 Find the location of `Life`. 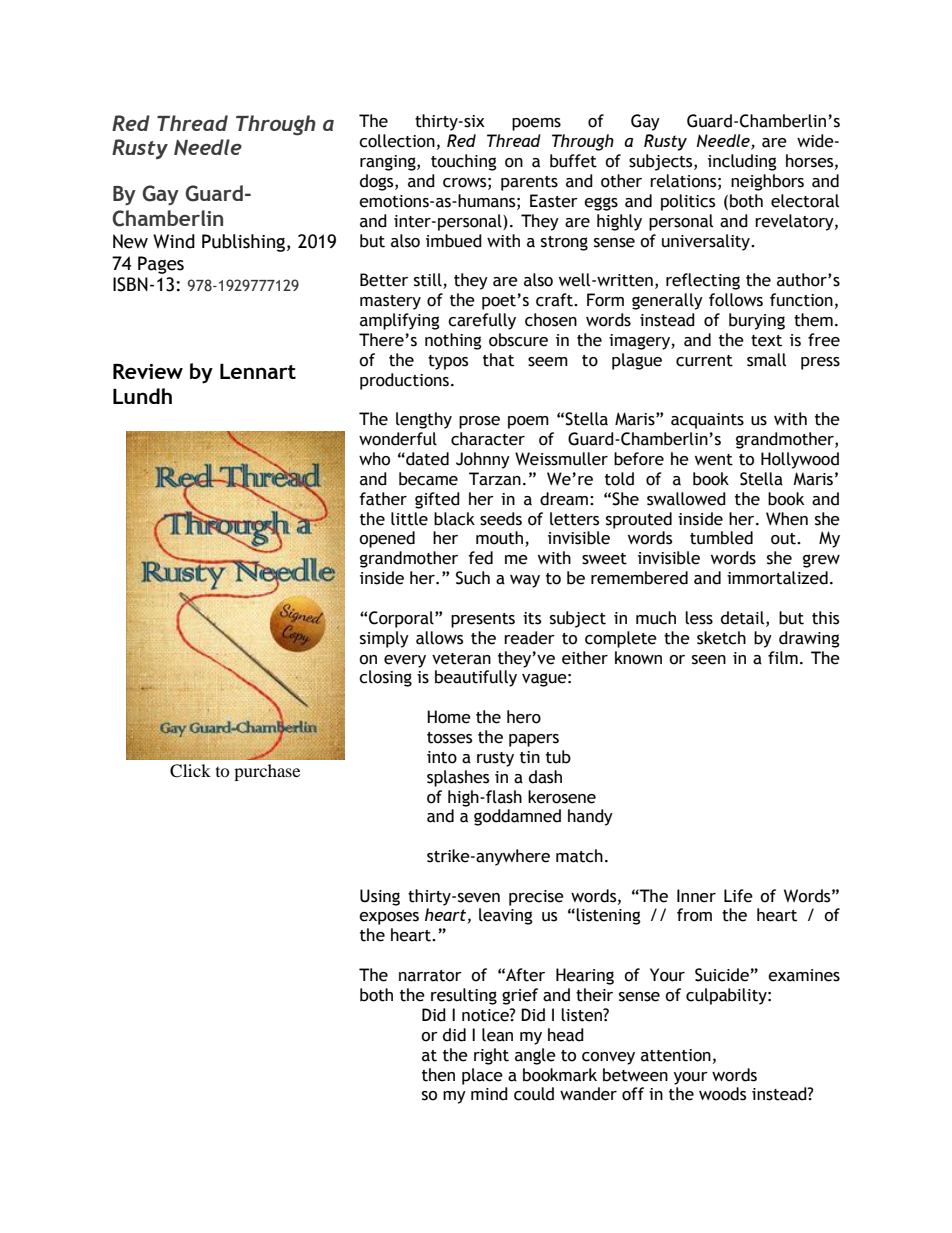

Life is located at coordinates (738, 896).
